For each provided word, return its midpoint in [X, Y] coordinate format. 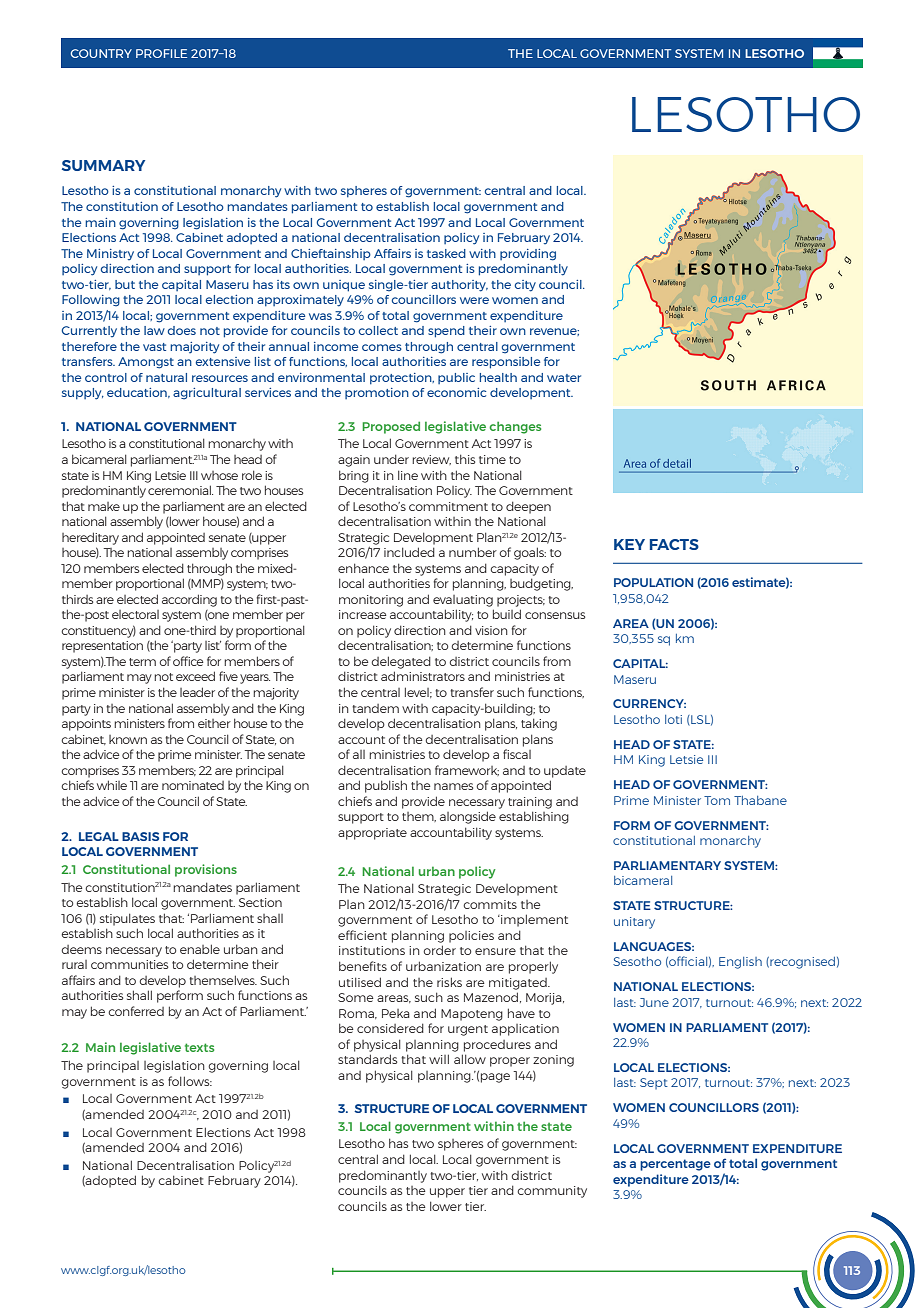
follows [190, 1081]
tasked [446, 253]
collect [378, 330]
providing [528, 255]
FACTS [674, 544]
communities [129, 964]
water [564, 378]
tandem [375, 708]
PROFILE [161, 53]
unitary [634, 923]
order [439, 950]
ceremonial [180, 490]
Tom [717, 800]
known [128, 739]
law [154, 330]
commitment [448, 506]
